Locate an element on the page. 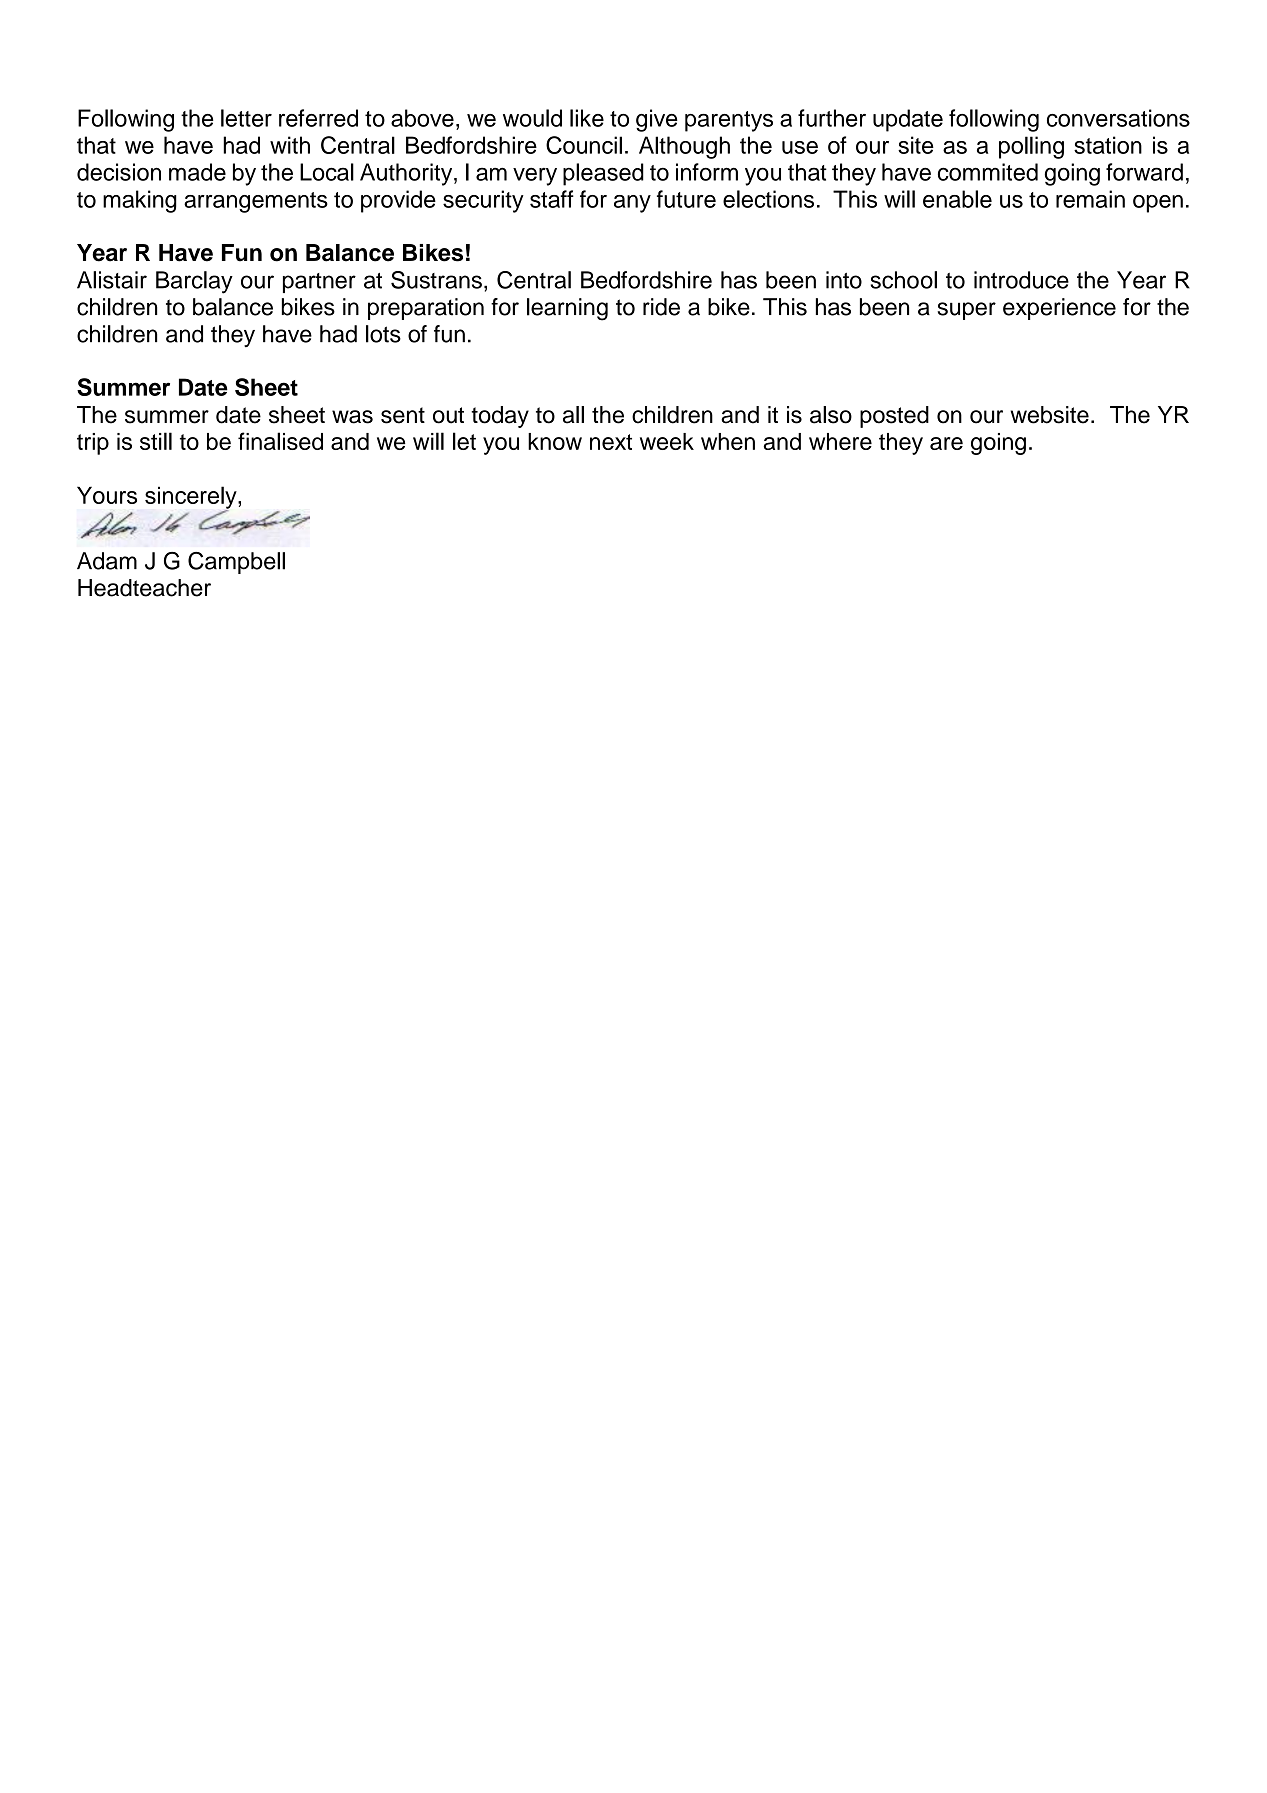  sincerely is located at coordinates (192, 498).
